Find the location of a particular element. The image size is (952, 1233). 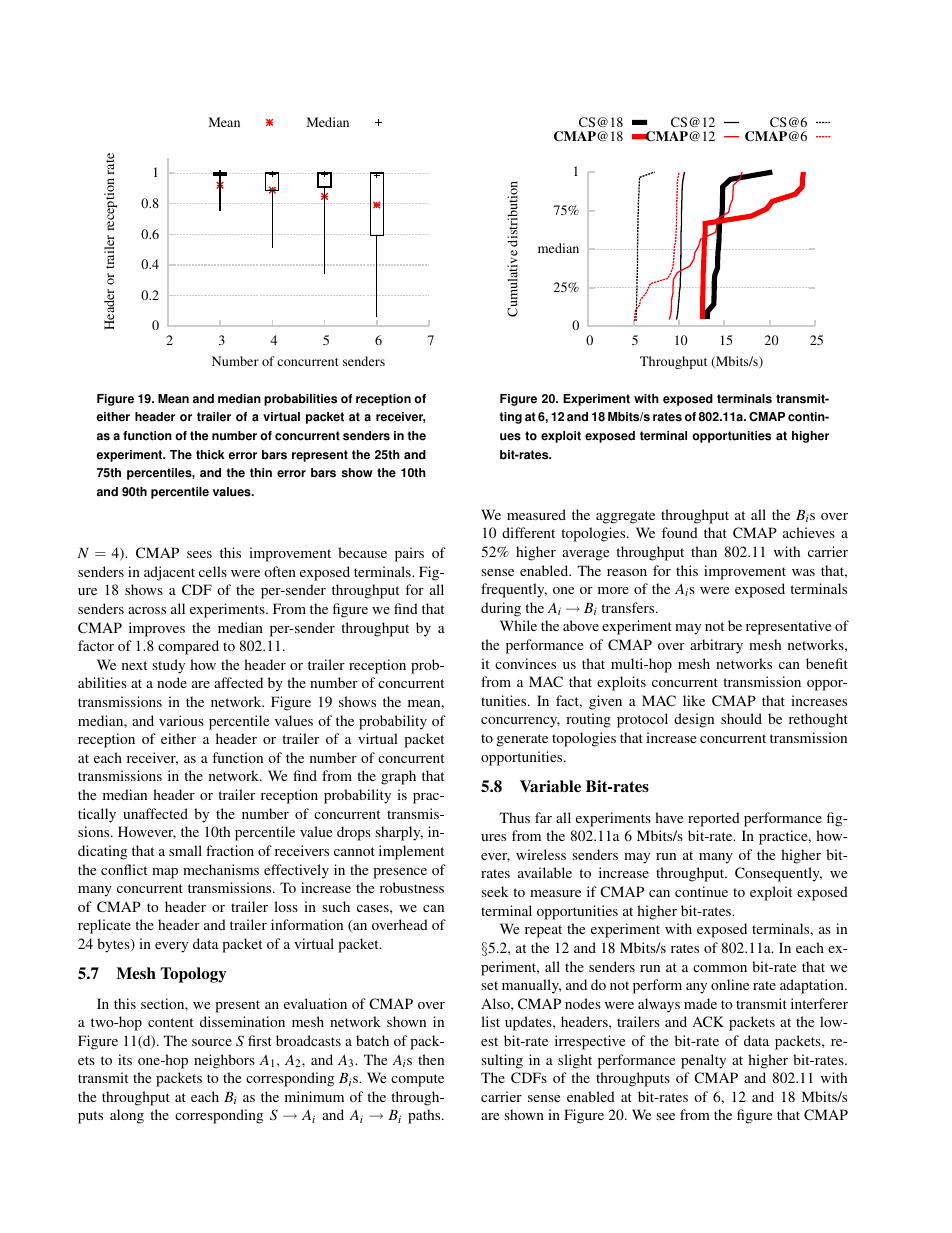

small is located at coordinates (185, 850).
